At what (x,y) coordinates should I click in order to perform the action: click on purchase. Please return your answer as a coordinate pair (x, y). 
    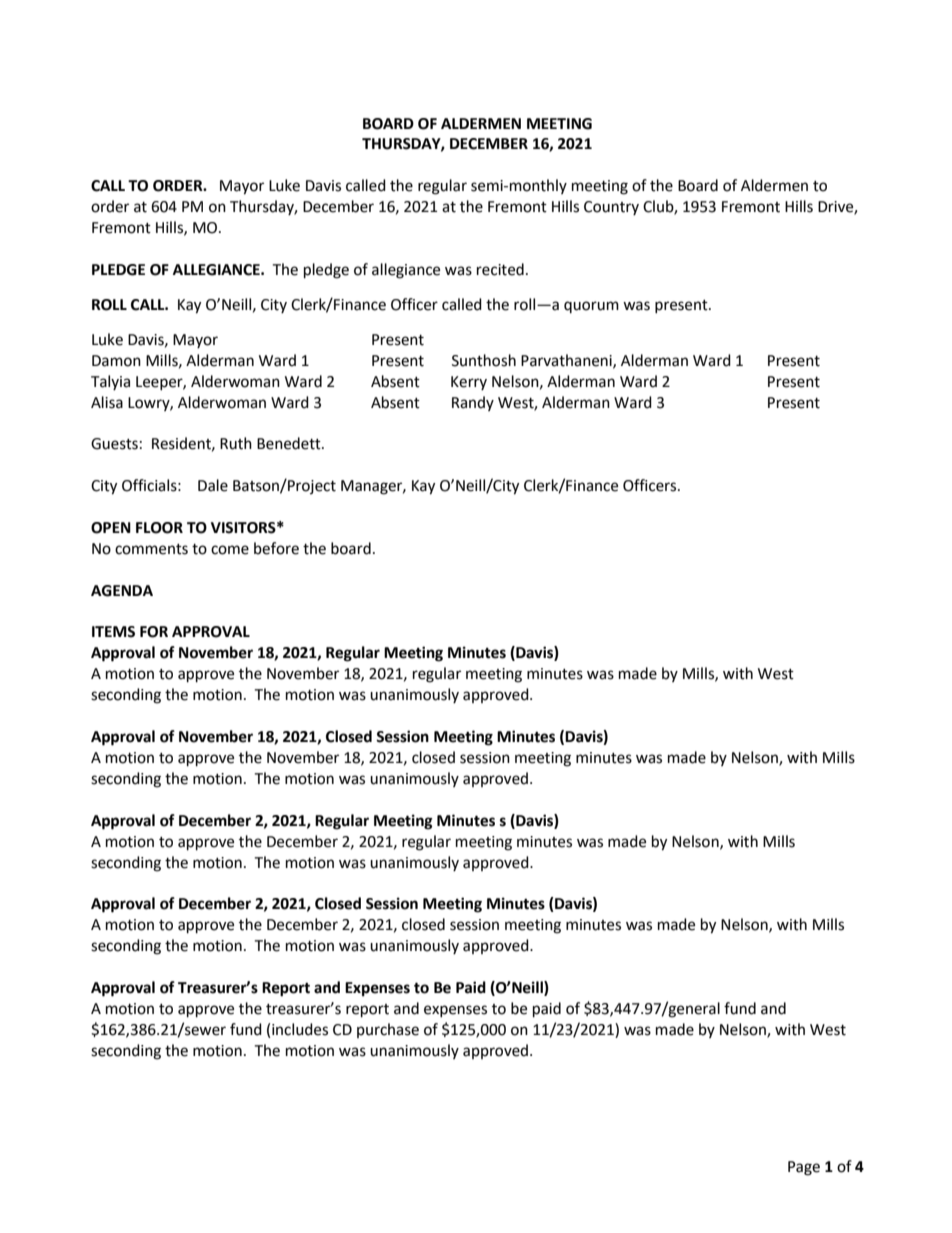
    Looking at the image, I should click on (388, 1030).
